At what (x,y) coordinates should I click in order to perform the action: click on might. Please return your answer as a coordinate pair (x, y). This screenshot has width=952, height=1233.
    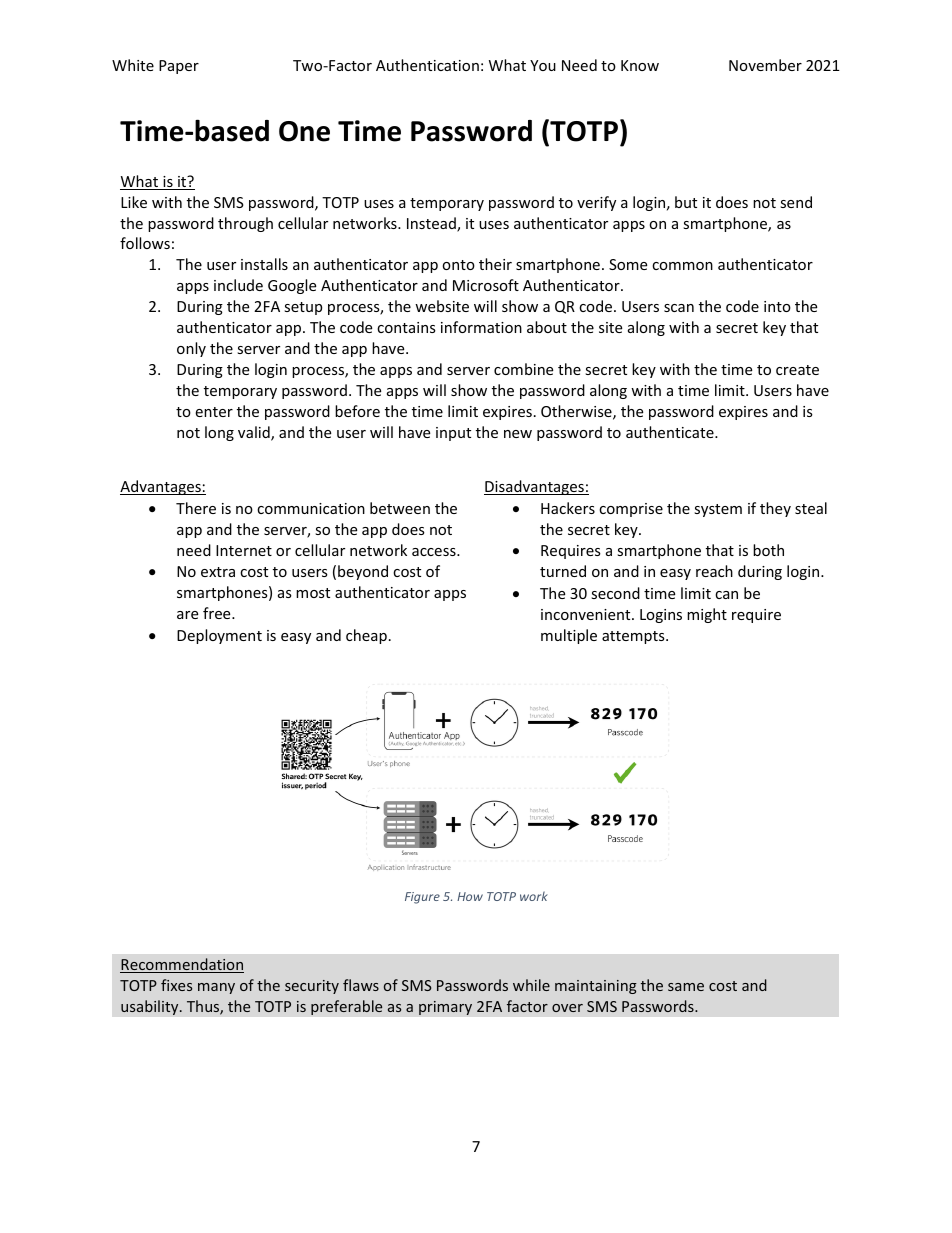
    Looking at the image, I should click on (707, 615).
